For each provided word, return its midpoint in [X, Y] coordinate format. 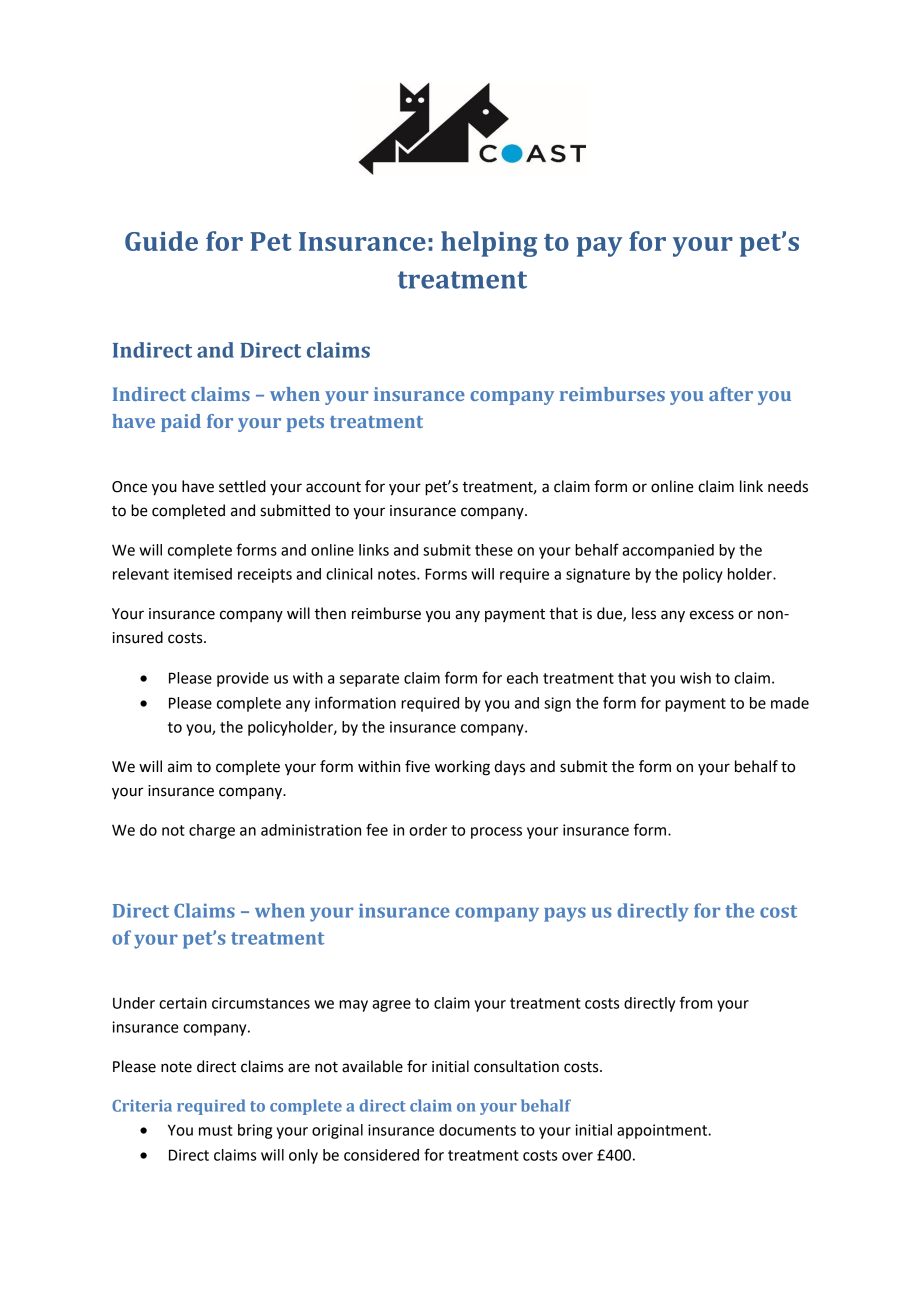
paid [181, 423]
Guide [161, 241]
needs [788, 486]
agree [391, 1006]
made [790, 703]
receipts [265, 575]
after [731, 394]
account [333, 487]
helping [489, 244]
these [494, 550]
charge [212, 831]
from [696, 1002]
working [462, 768]
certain [183, 1003]
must [216, 1130]
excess [712, 615]
